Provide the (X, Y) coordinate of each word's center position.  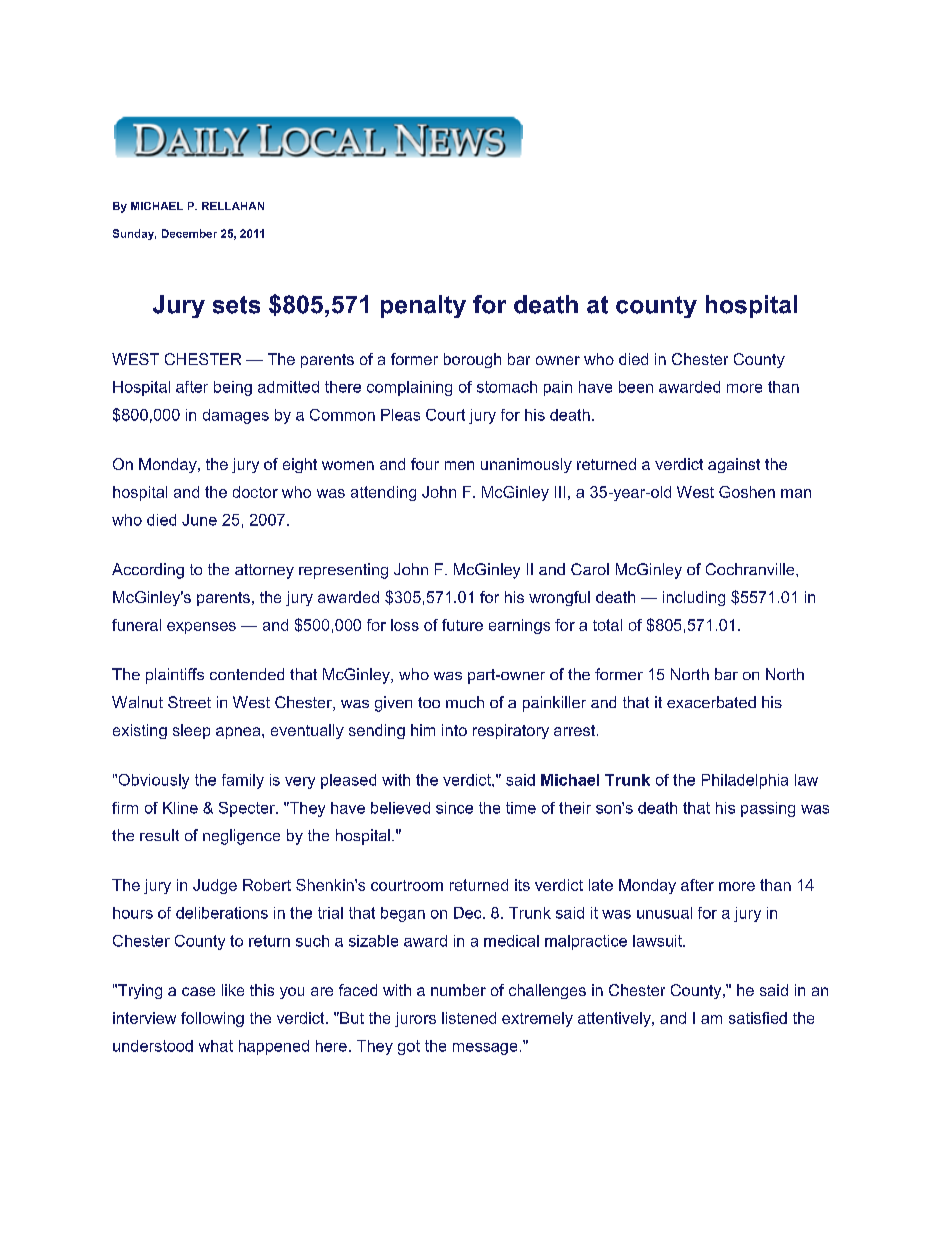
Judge (215, 886)
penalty (423, 306)
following (212, 1019)
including (694, 598)
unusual (664, 913)
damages (236, 416)
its (522, 885)
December (189, 233)
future (462, 625)
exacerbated (711, 702)
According (148, 571)
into (454, 730)
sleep (191, 731)
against (734, 465)
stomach (507, 387)
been (636, 387)
